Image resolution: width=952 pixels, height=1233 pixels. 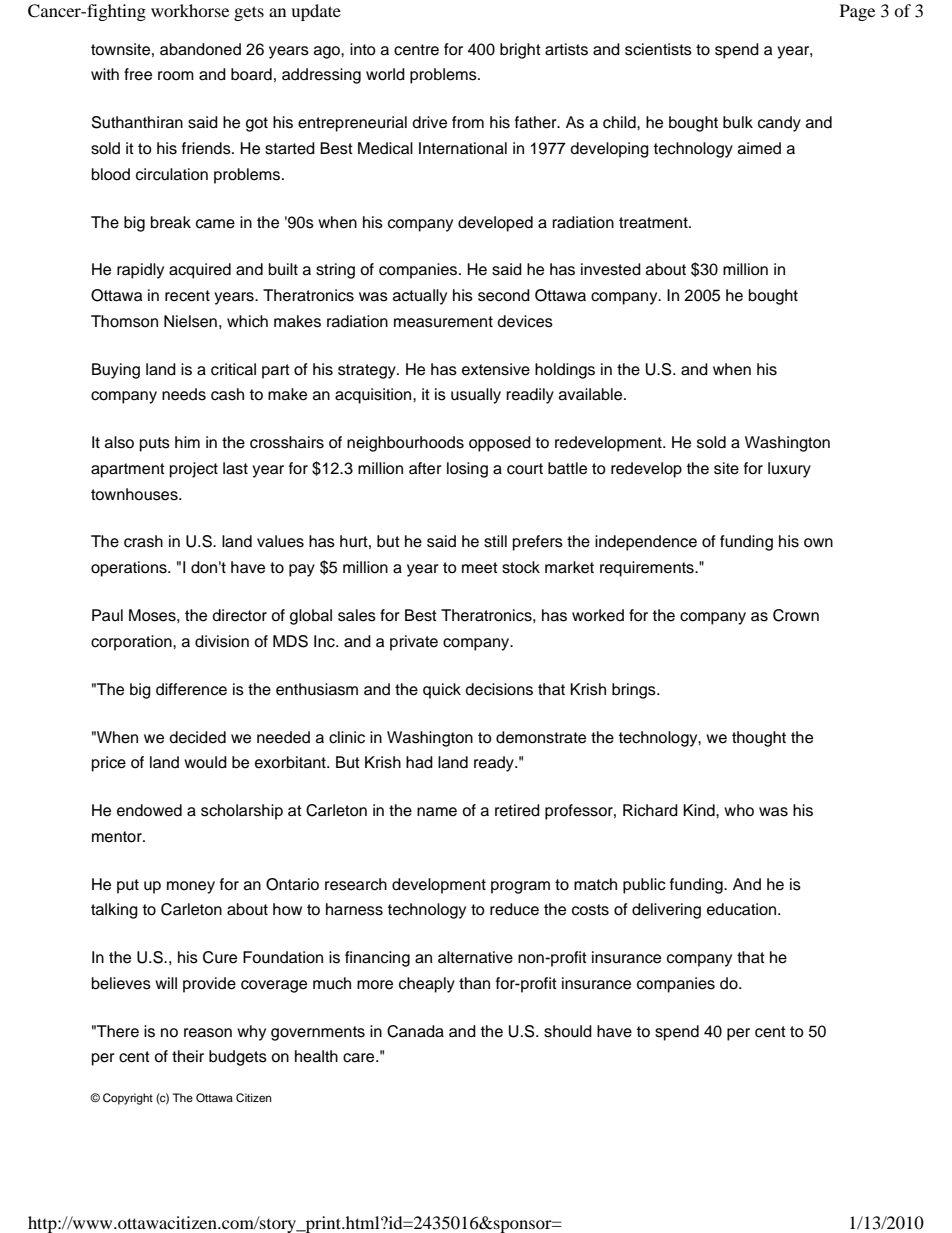 What do you see at coordinates (520, 51) in the screenshot?
I see `bright` at bounding box center [520, 51].
